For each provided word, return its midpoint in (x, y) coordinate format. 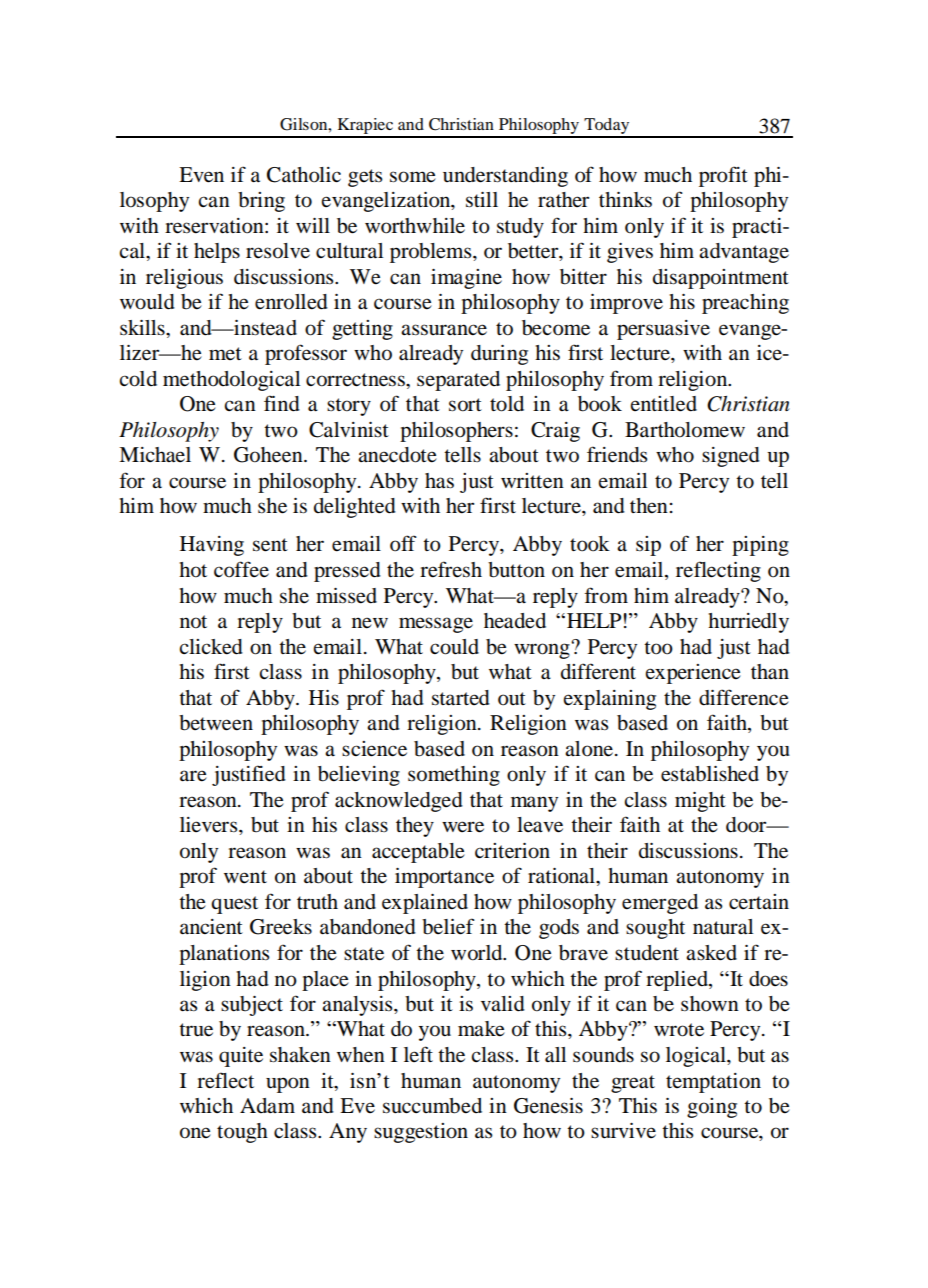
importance (444, 878)
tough (242, 1133)
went (245, 876)
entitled (664, 404)
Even (201, 175)
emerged (660, 904)
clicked (211, 647)
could (454, 647)
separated (458, 381)
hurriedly (748, 623)
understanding (505, 177)
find (282, 403)
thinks (625, 200)
